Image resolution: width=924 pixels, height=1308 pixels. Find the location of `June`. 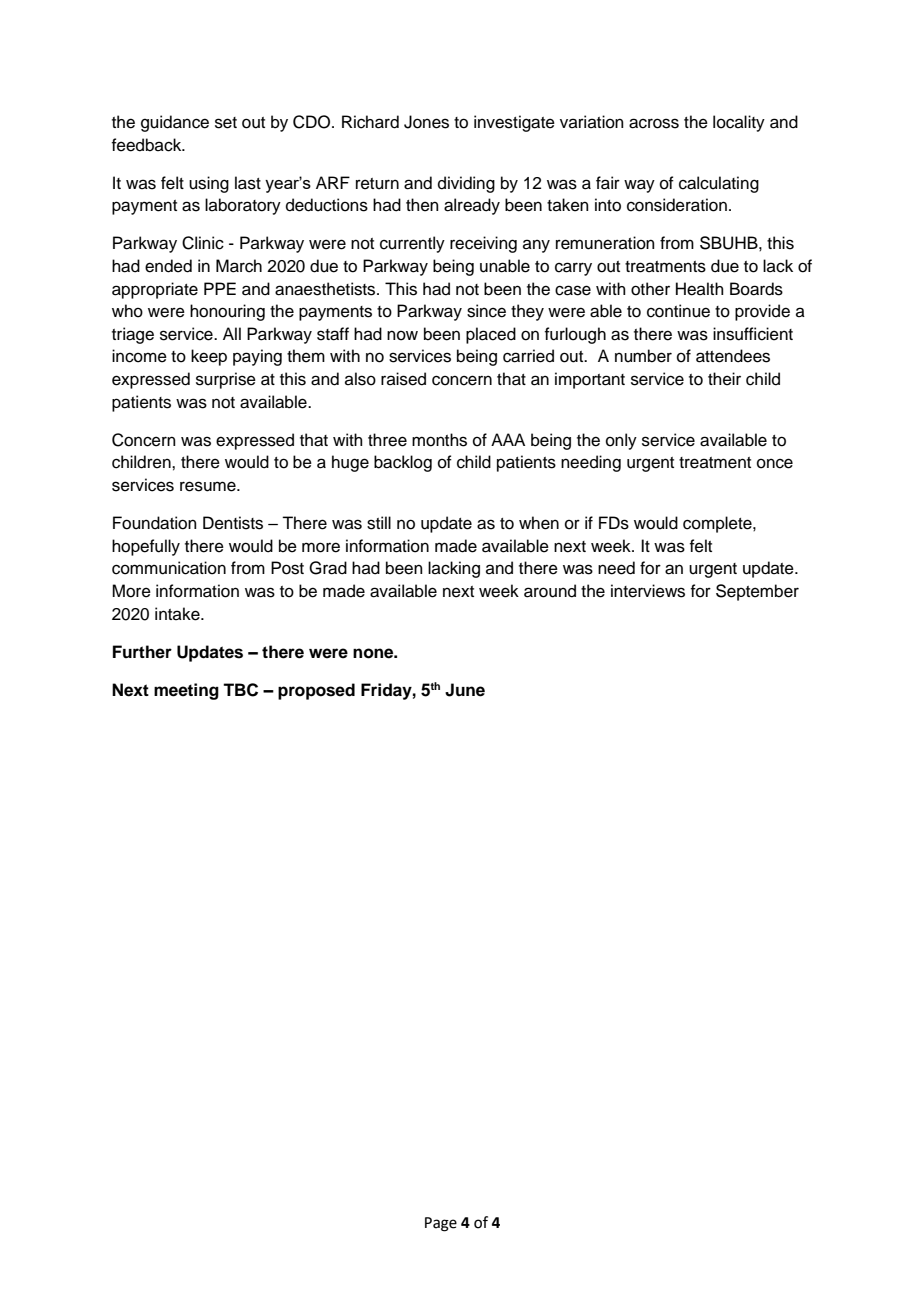

June is located at coordinates (465, 690).
